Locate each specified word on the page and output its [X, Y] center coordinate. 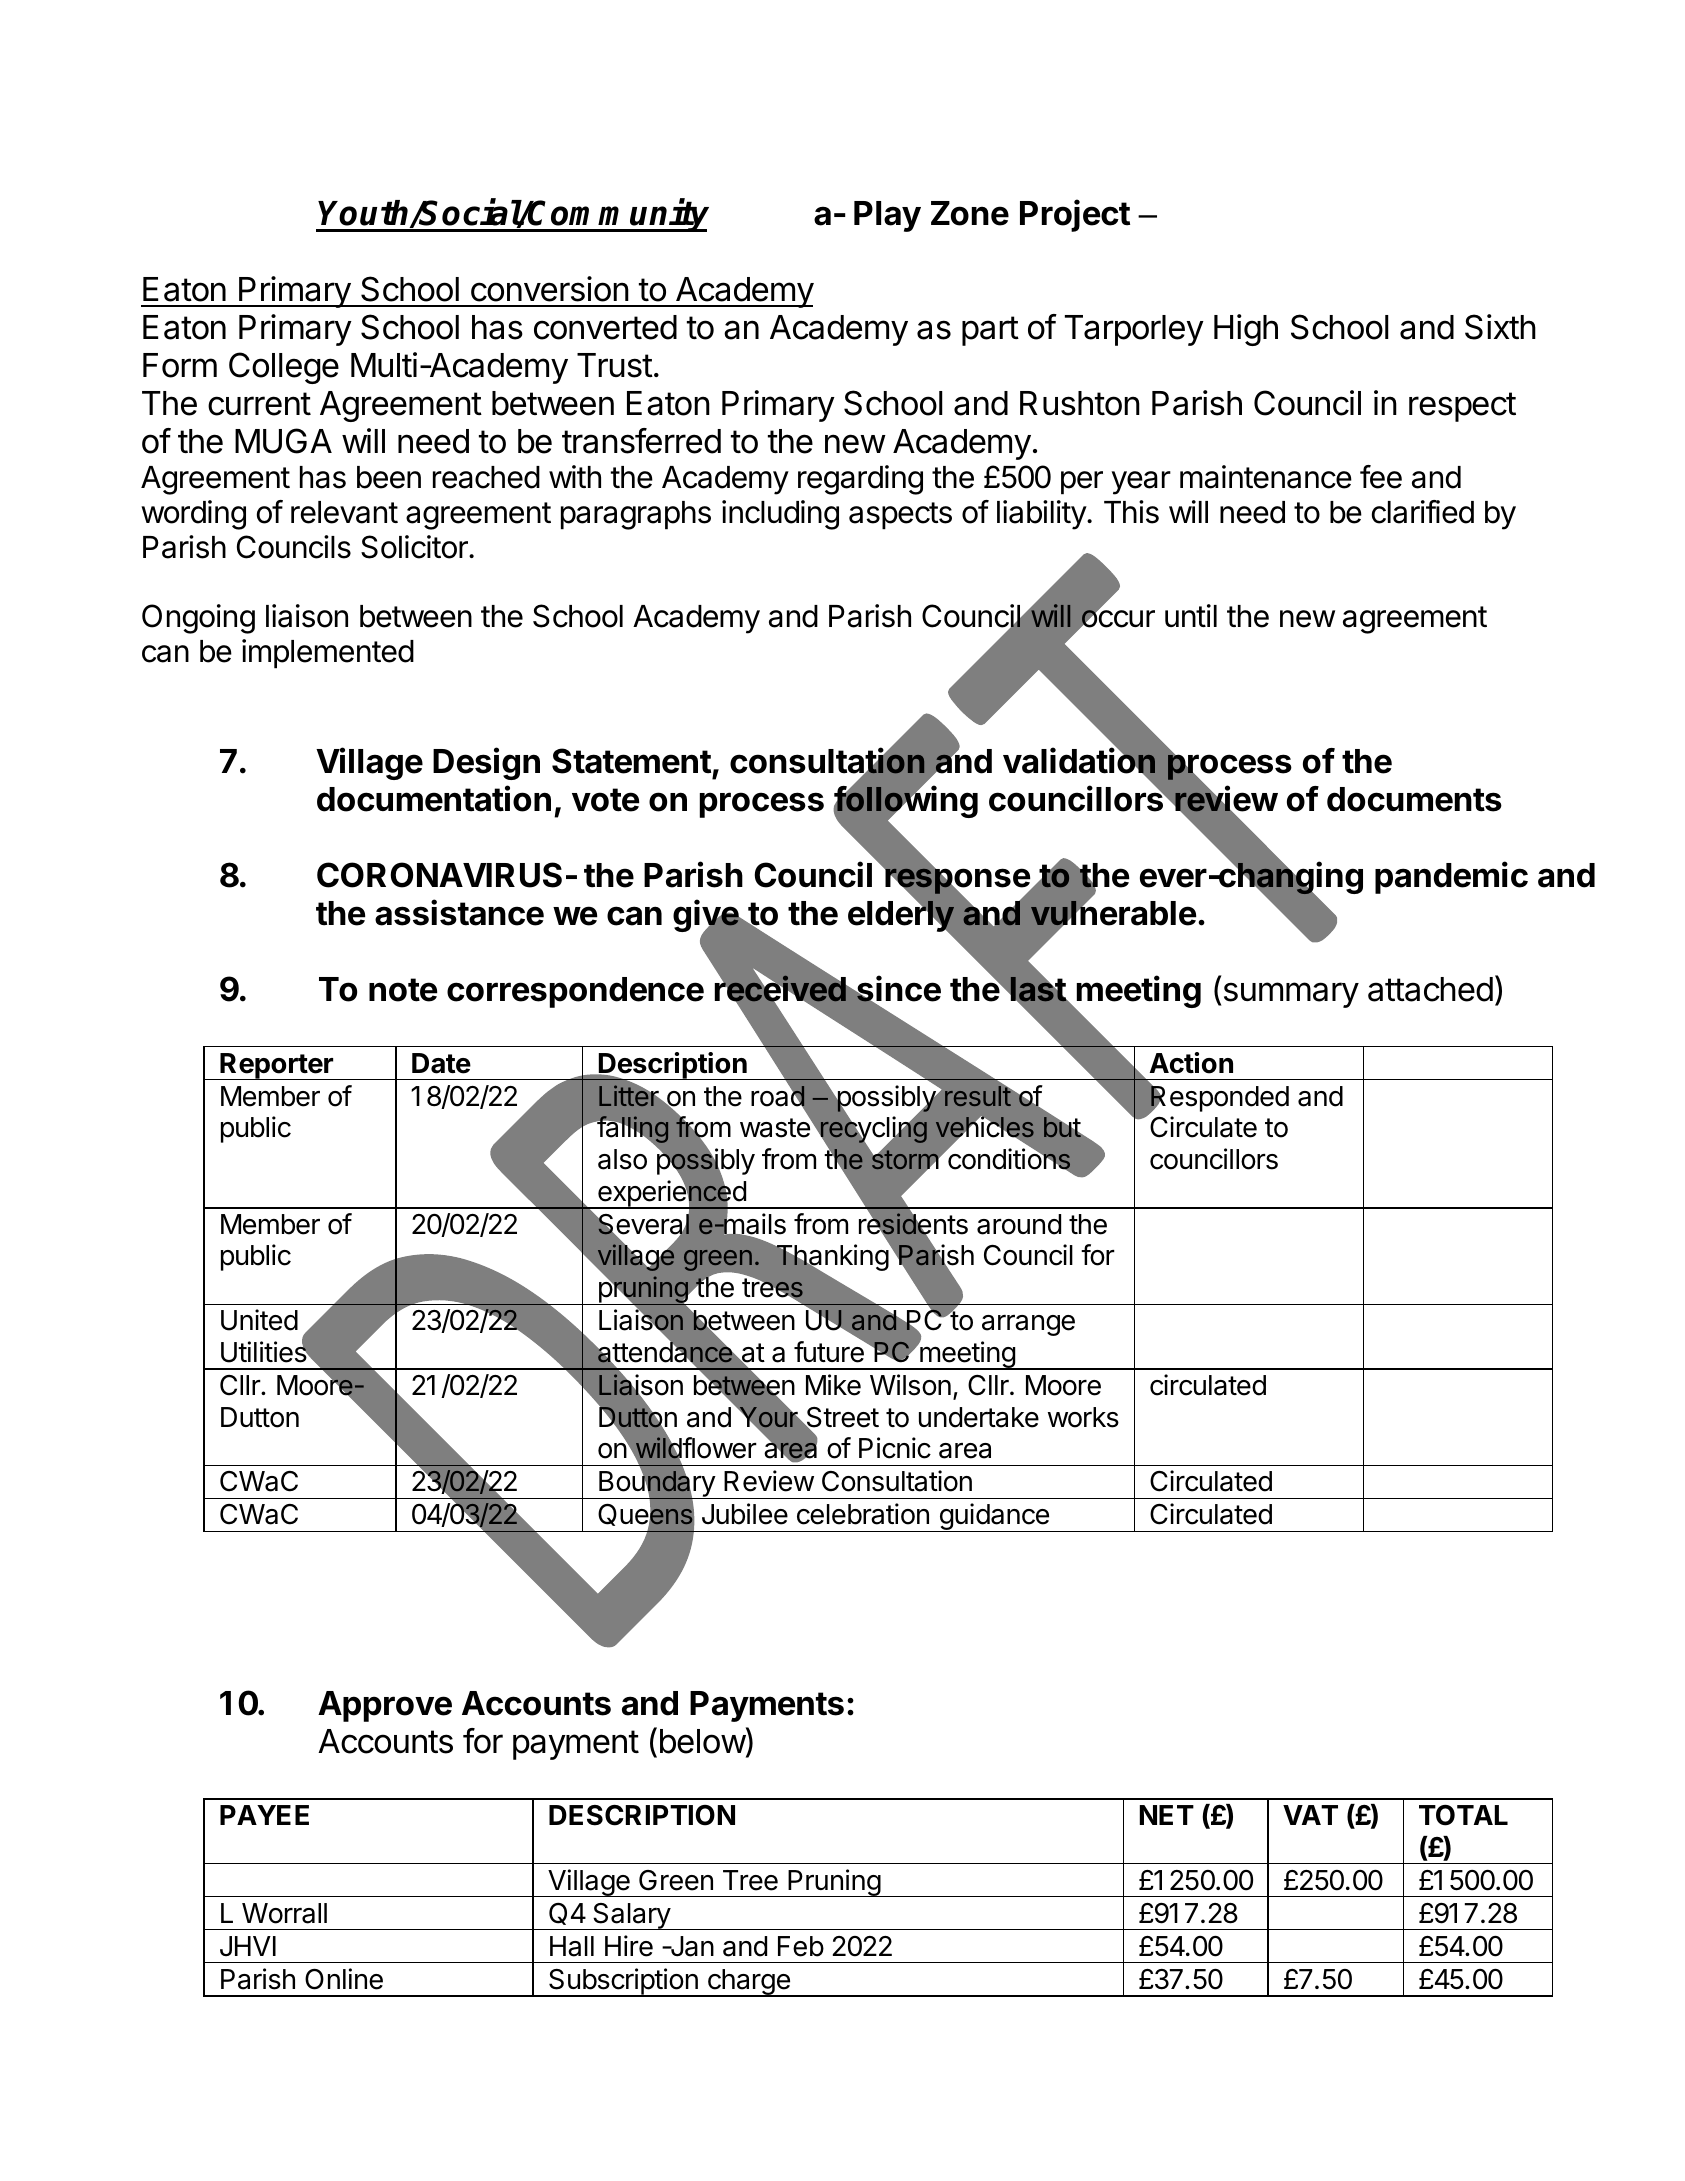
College [284, 368]
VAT [1310, 1815]
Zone [970, 213]
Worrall [284, 1913]
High [1246, 330]
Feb [801, 1946]
